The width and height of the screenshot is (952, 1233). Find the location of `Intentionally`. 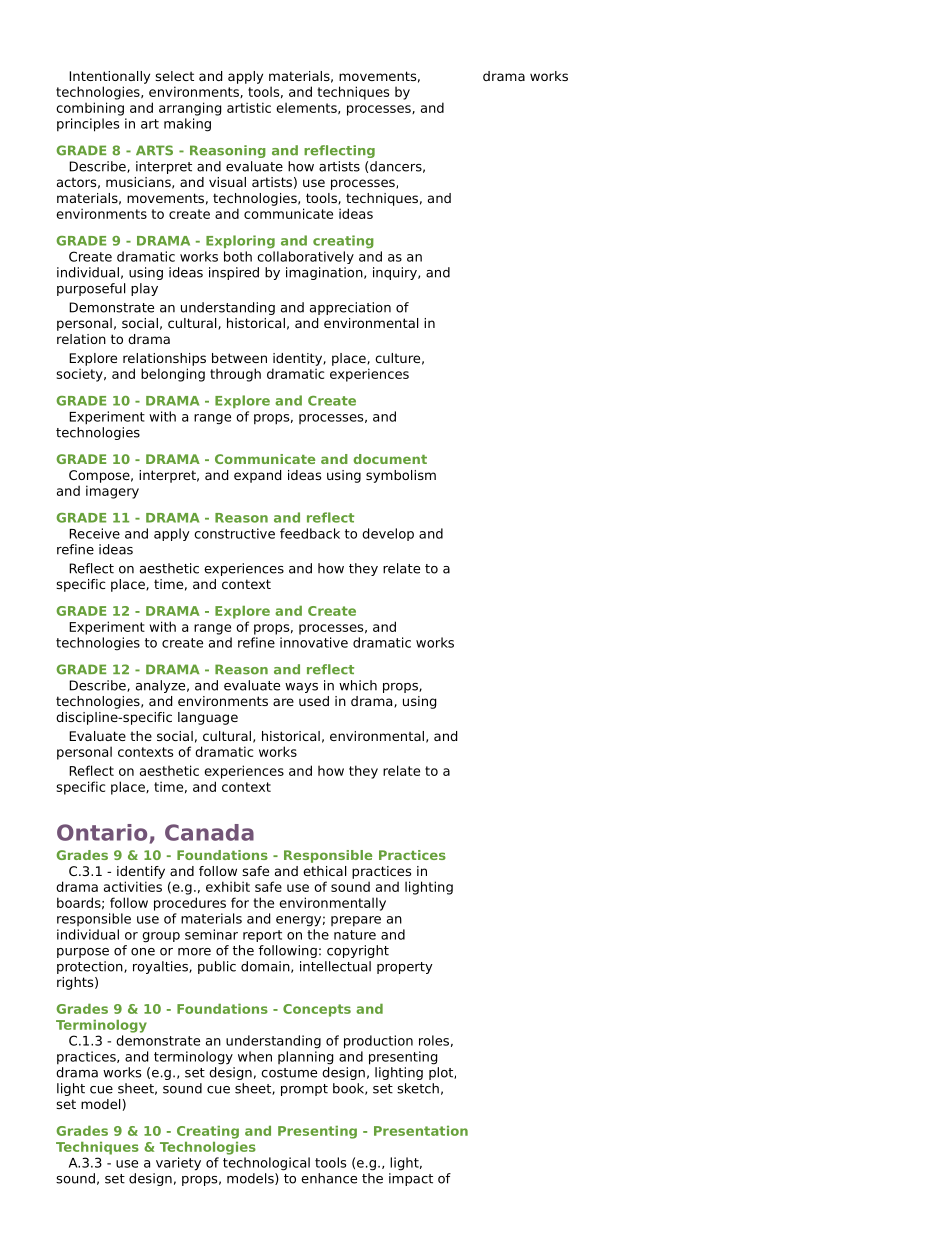

Intentionally is located at coordinates (109, 77).
